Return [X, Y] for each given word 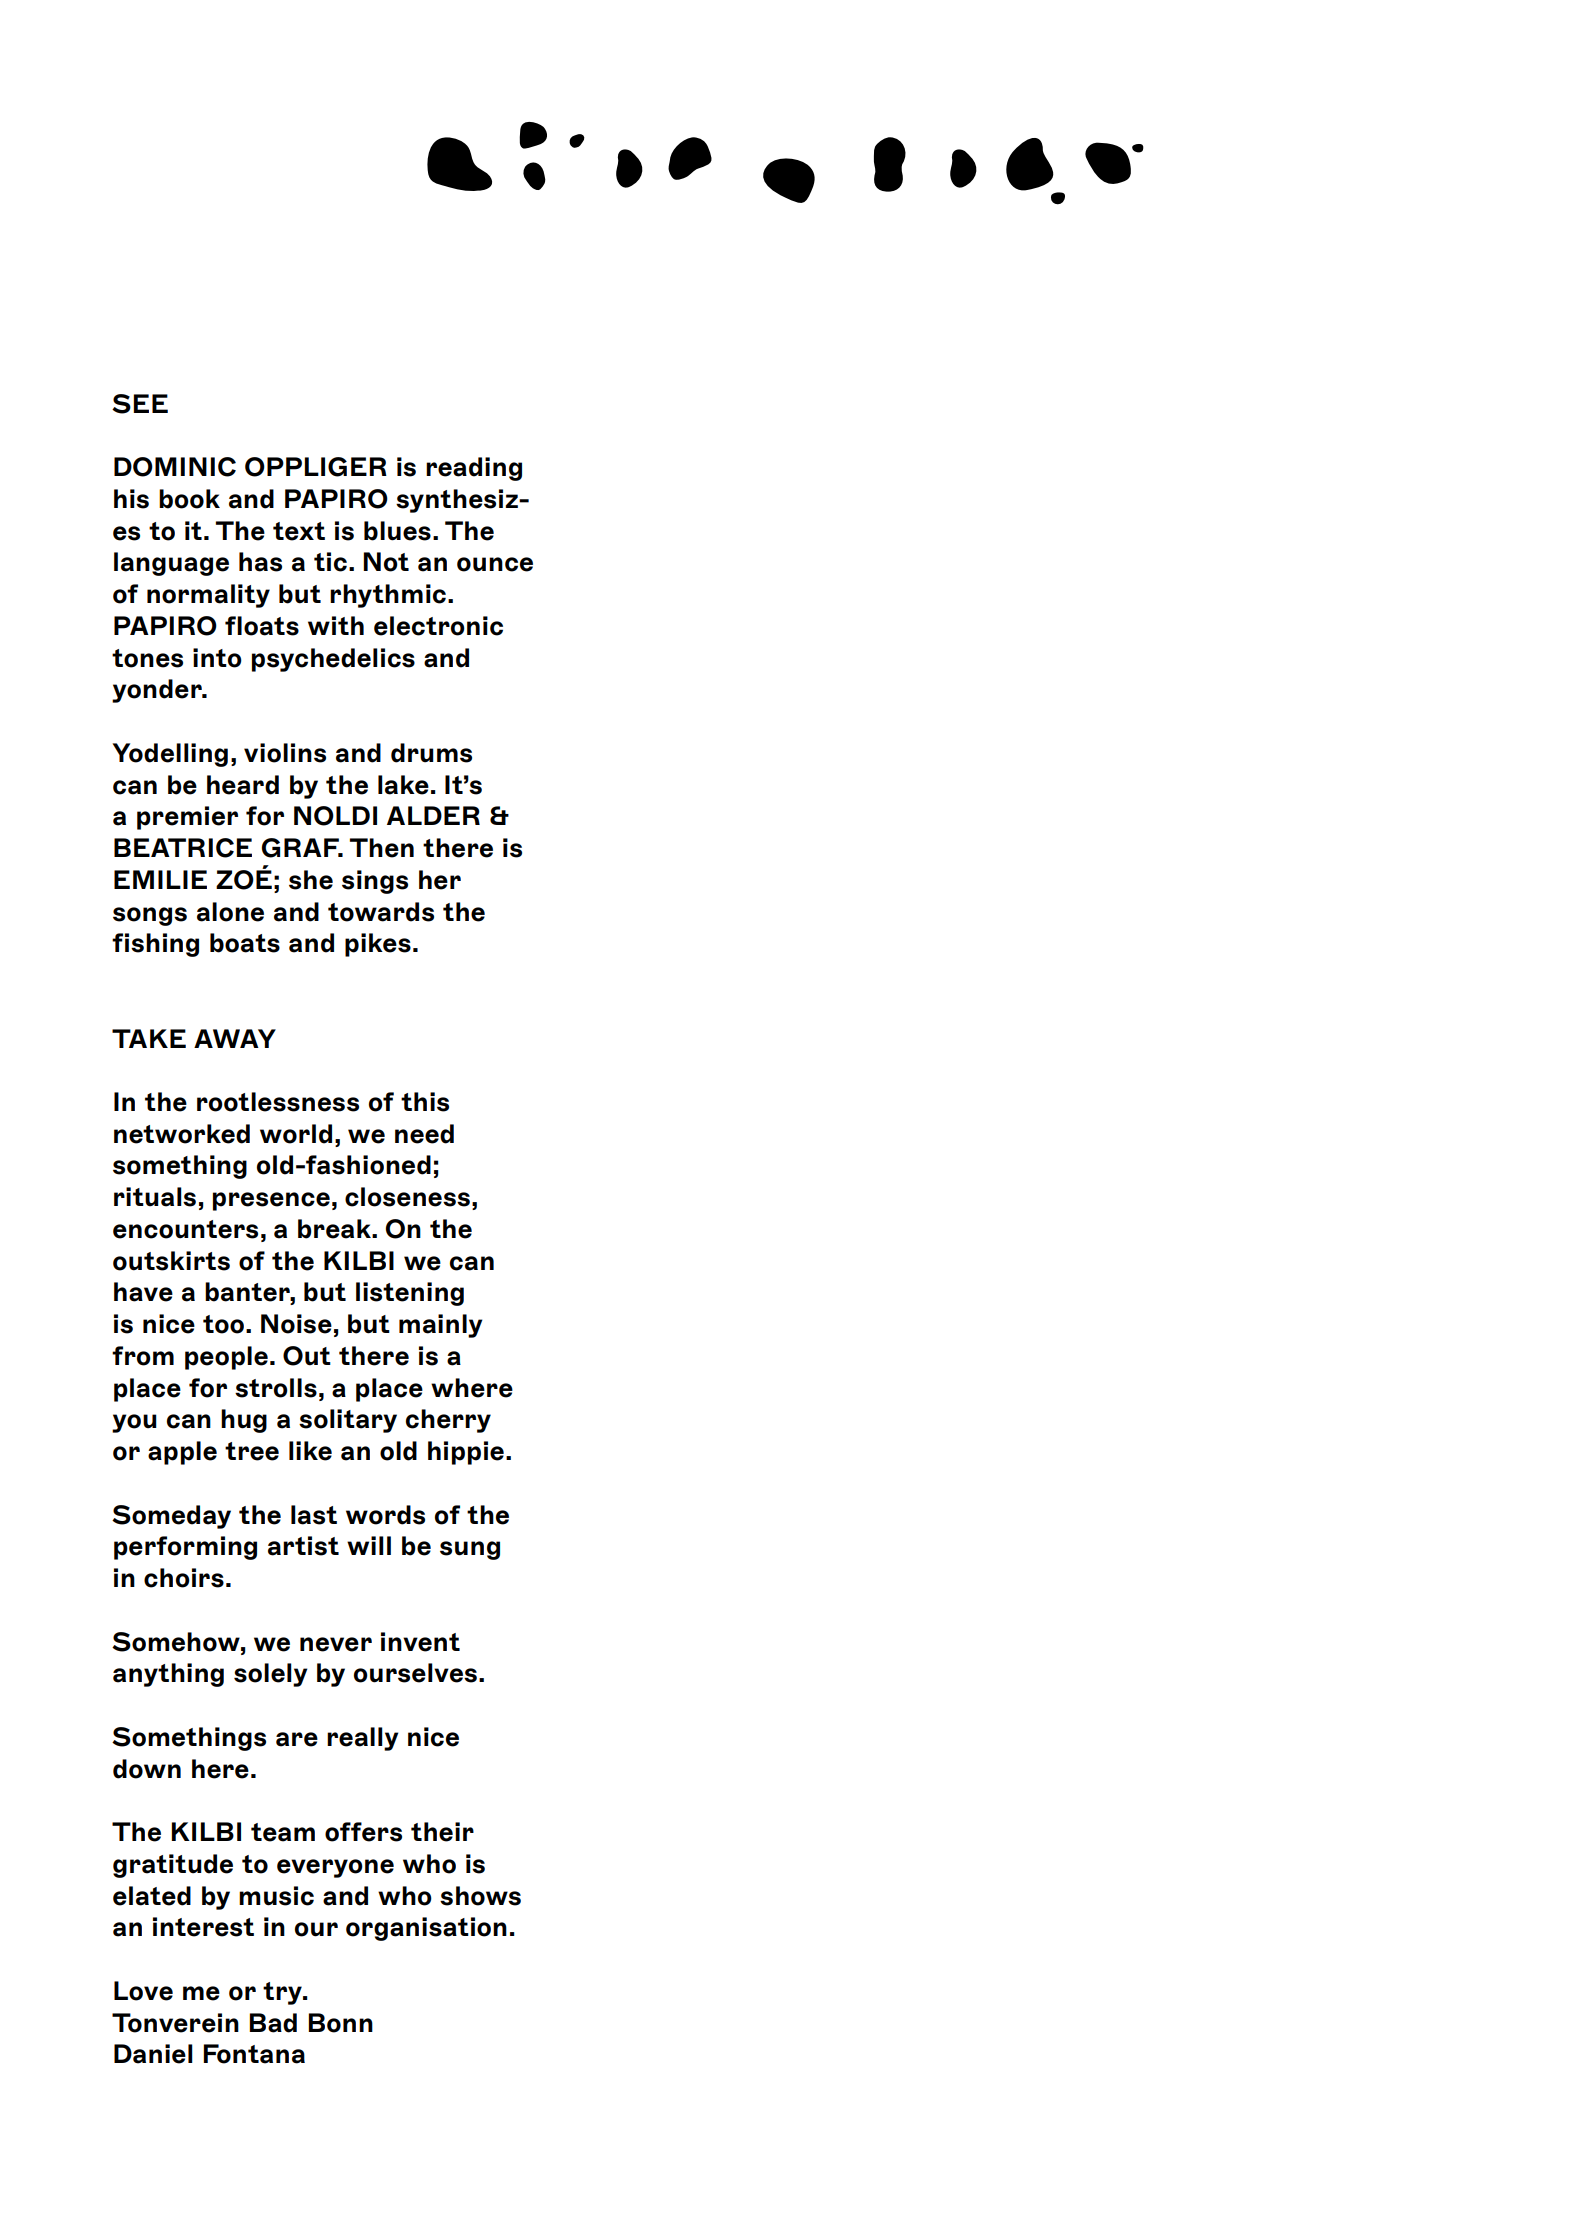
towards [381, 912]
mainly [441, 1326]
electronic [438, 626]
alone [230, 912]
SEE [140, 404]
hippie [466, 1453]
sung [470, 1550]
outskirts [171, 1261]
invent [420, 1642]
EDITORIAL [785, 163]
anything [168, 1675]
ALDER [433, 815]
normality [208, 596]
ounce [495, 564]
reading [474, 469]
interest [203, 1927]
